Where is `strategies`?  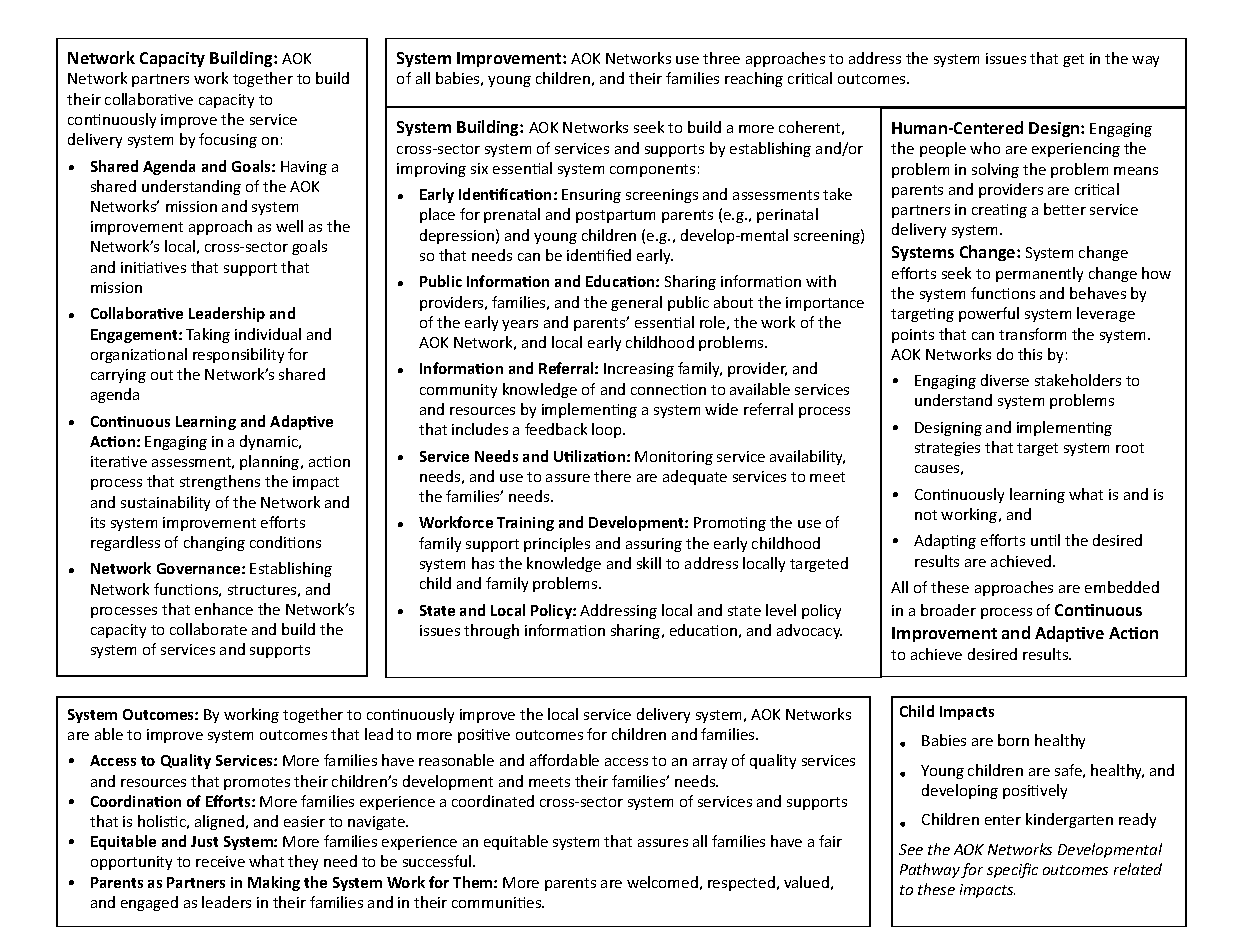
strategies is located at coordinates (947, 449).
